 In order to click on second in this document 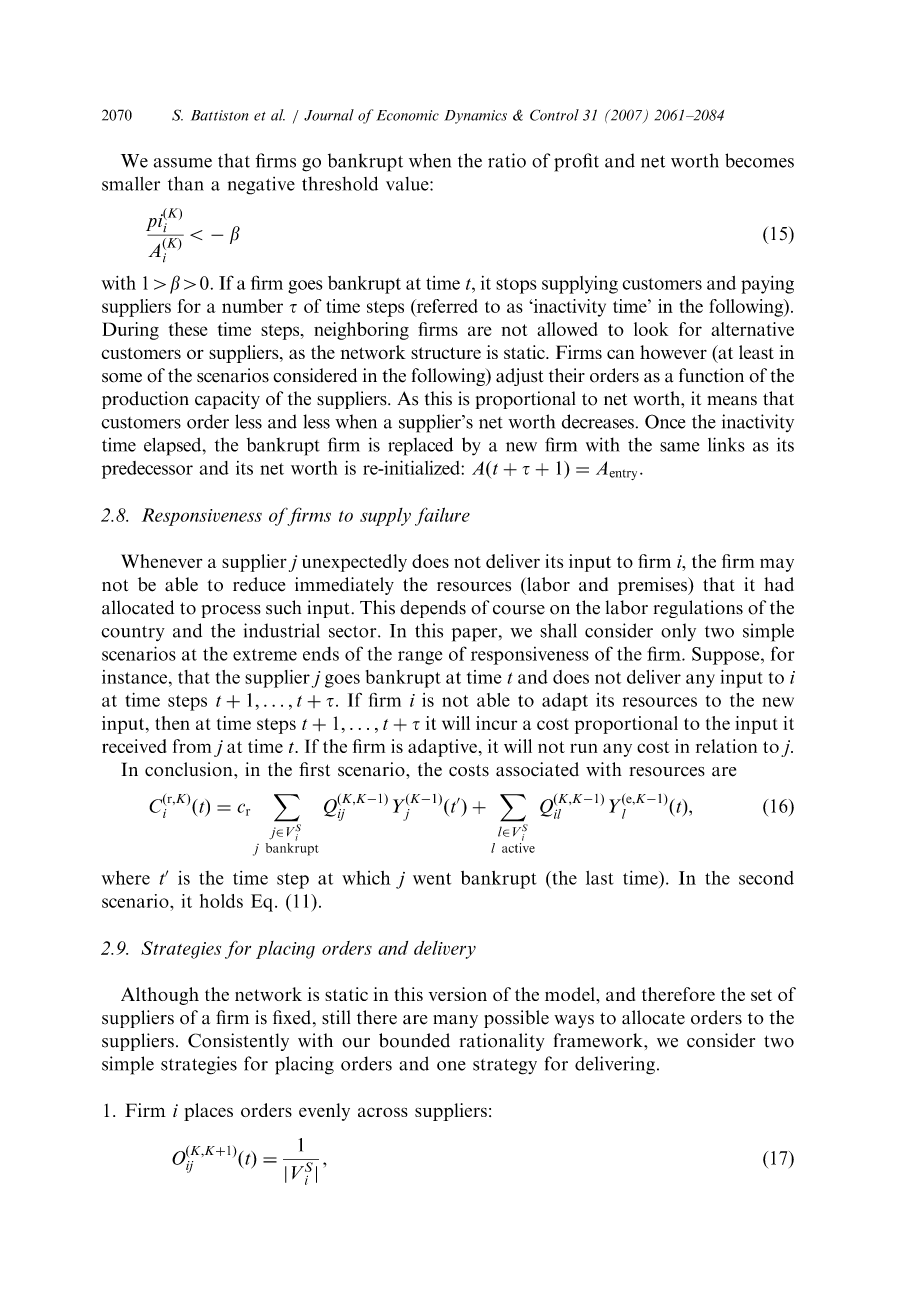, I will do `click(766, 878)`.
